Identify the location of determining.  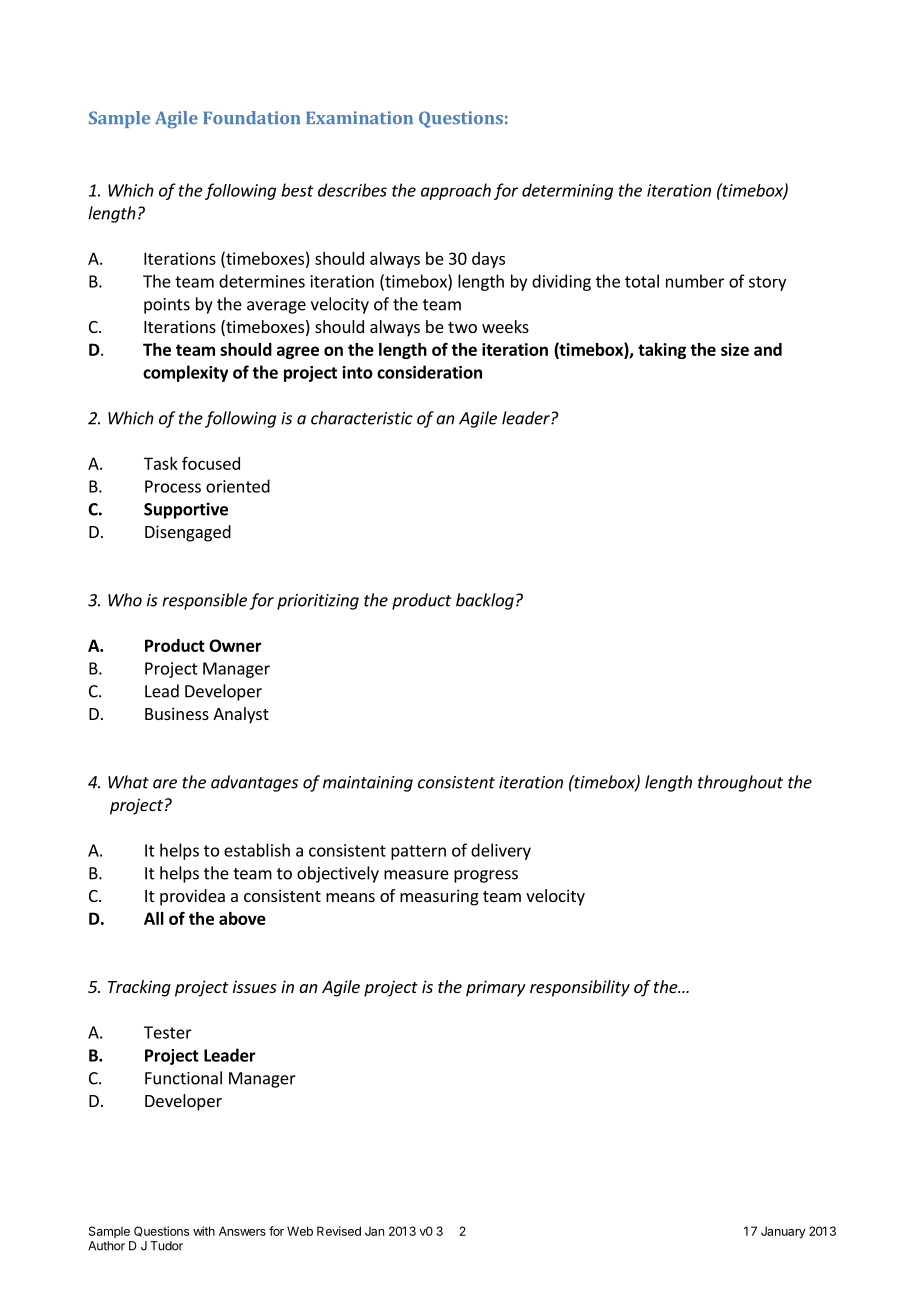
(567, 191).
